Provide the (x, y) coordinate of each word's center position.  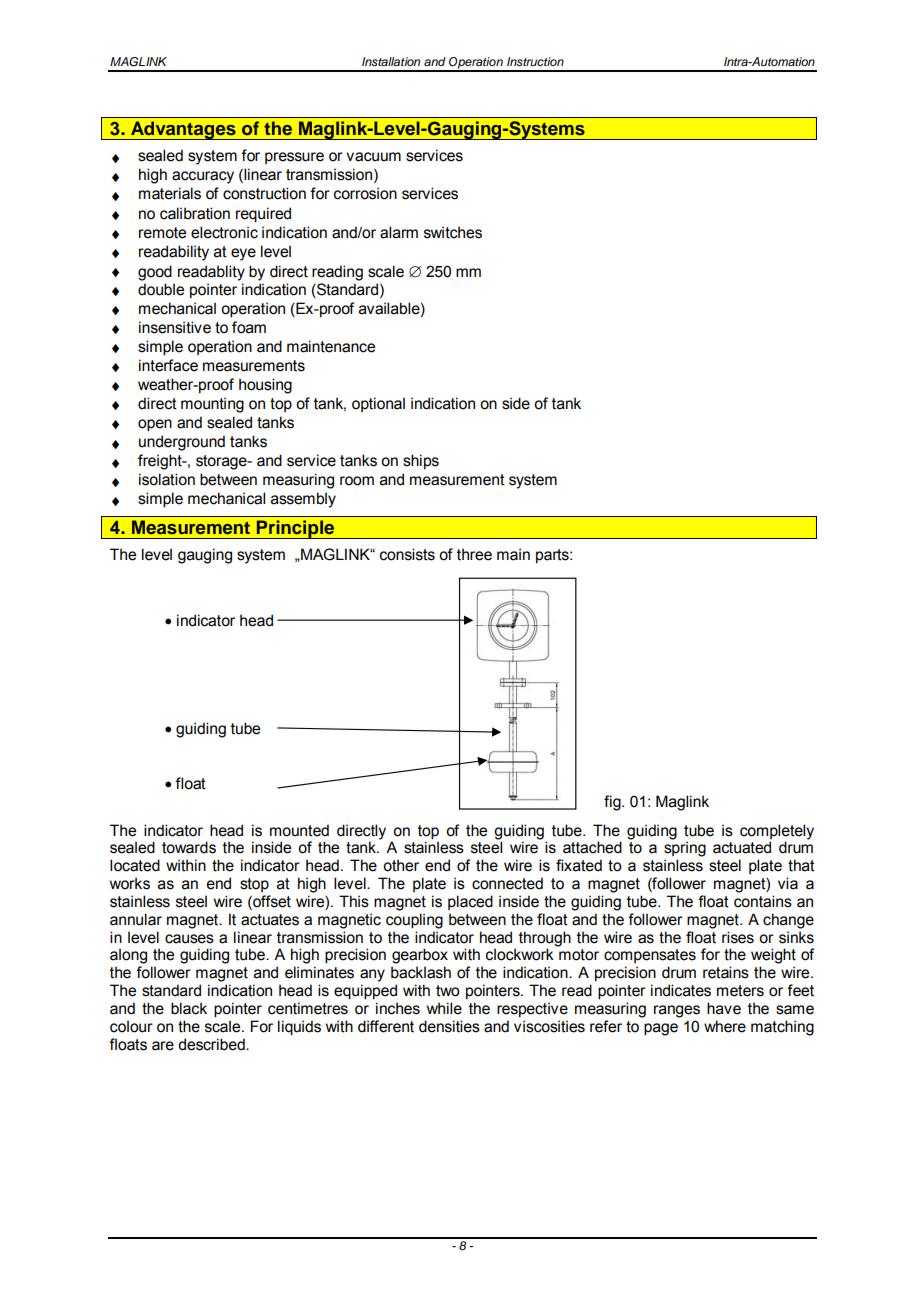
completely (777, 832)
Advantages (183, 130)
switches (453, 232)
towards (189, 847)
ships (421, 461)
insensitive (175, 327)
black (189, 1008)
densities (449, 1026)
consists (407, 554)
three (474, 554)
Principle (296, 529)
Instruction (535, 61)
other (401, 865)
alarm (399, 232)
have (724, 1008)
